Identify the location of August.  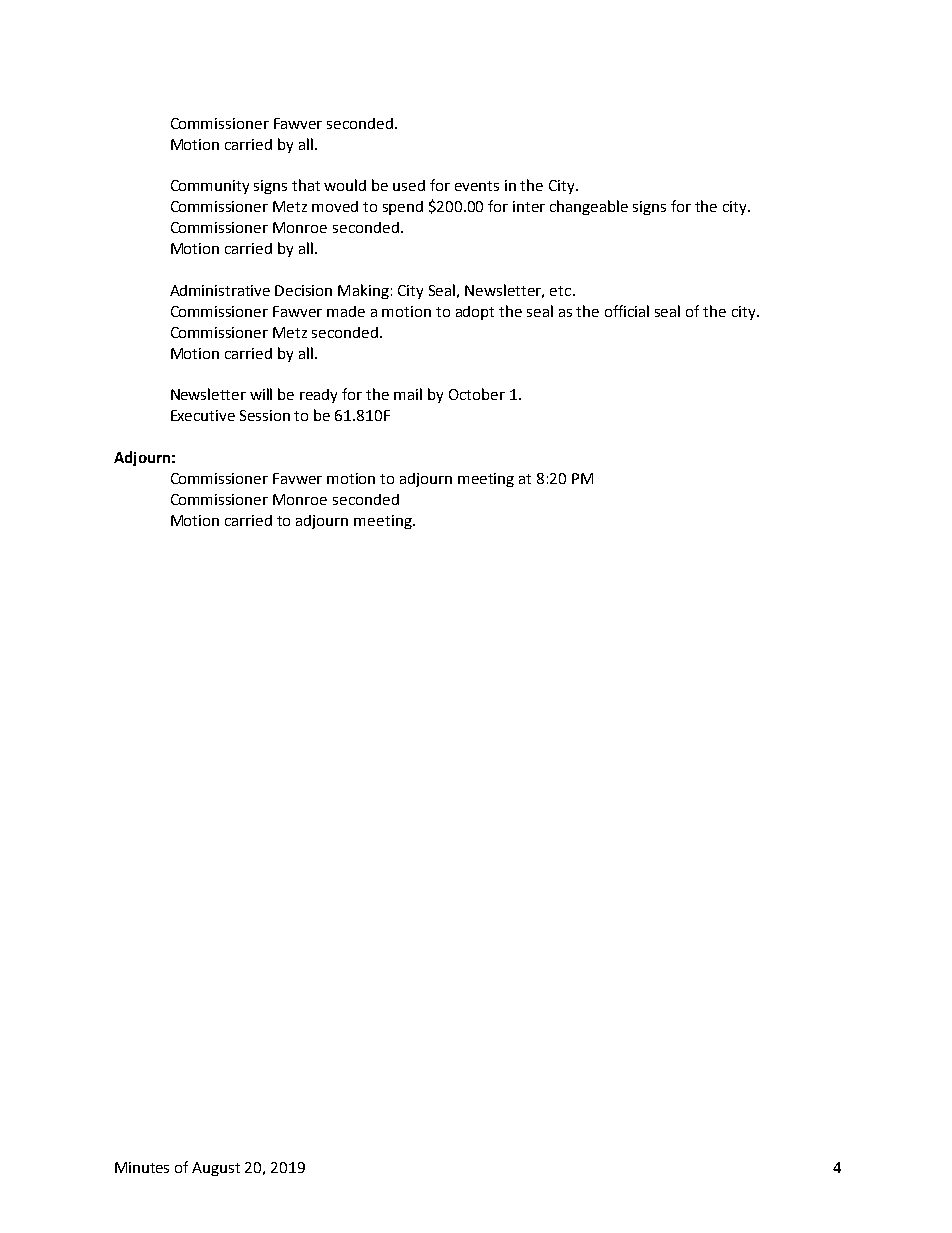
(216, 1169).
